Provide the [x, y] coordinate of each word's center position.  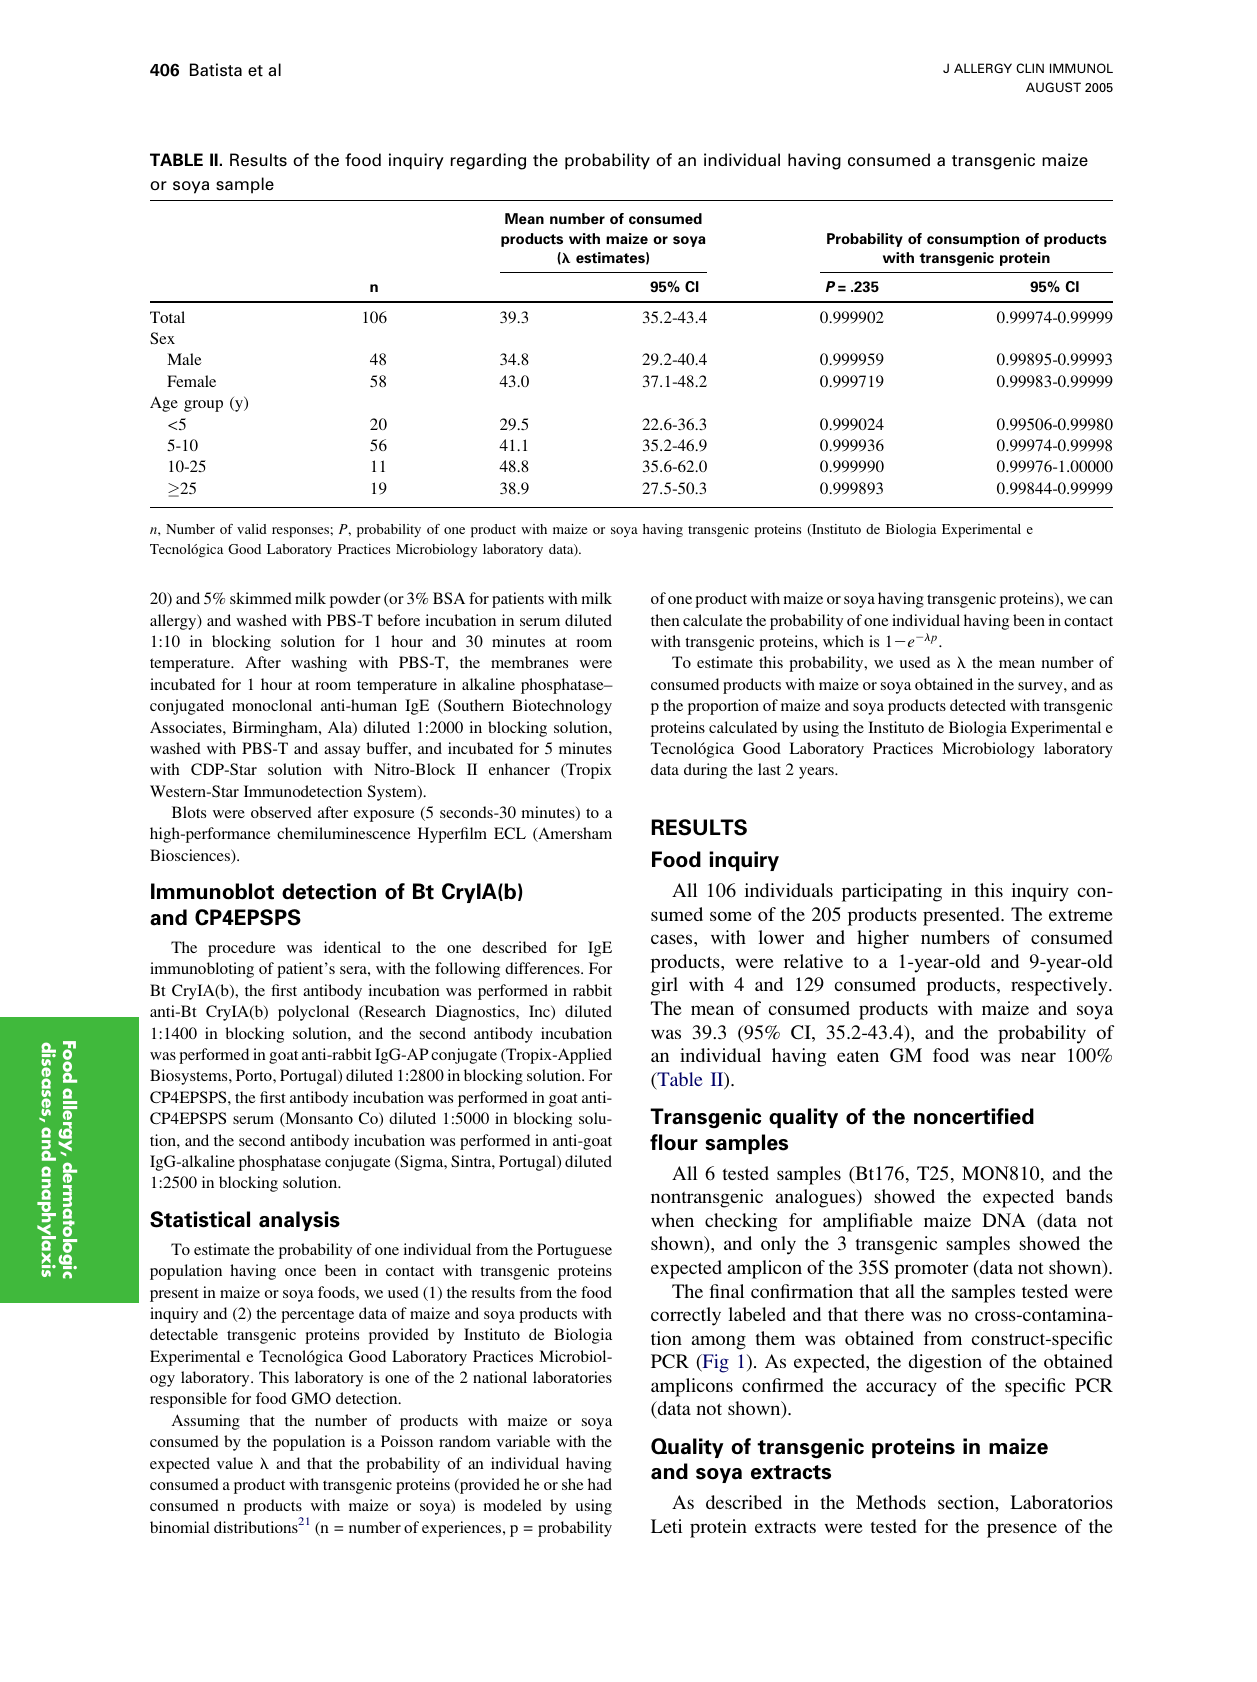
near [1038, 1057]
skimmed [261, 598]
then [665, 620]
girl [664, 986]
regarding [488, 161]
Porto [255, 1075]
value [235, 1463]
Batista [216, 70]
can [1101, 600]
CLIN [1030, 68]
